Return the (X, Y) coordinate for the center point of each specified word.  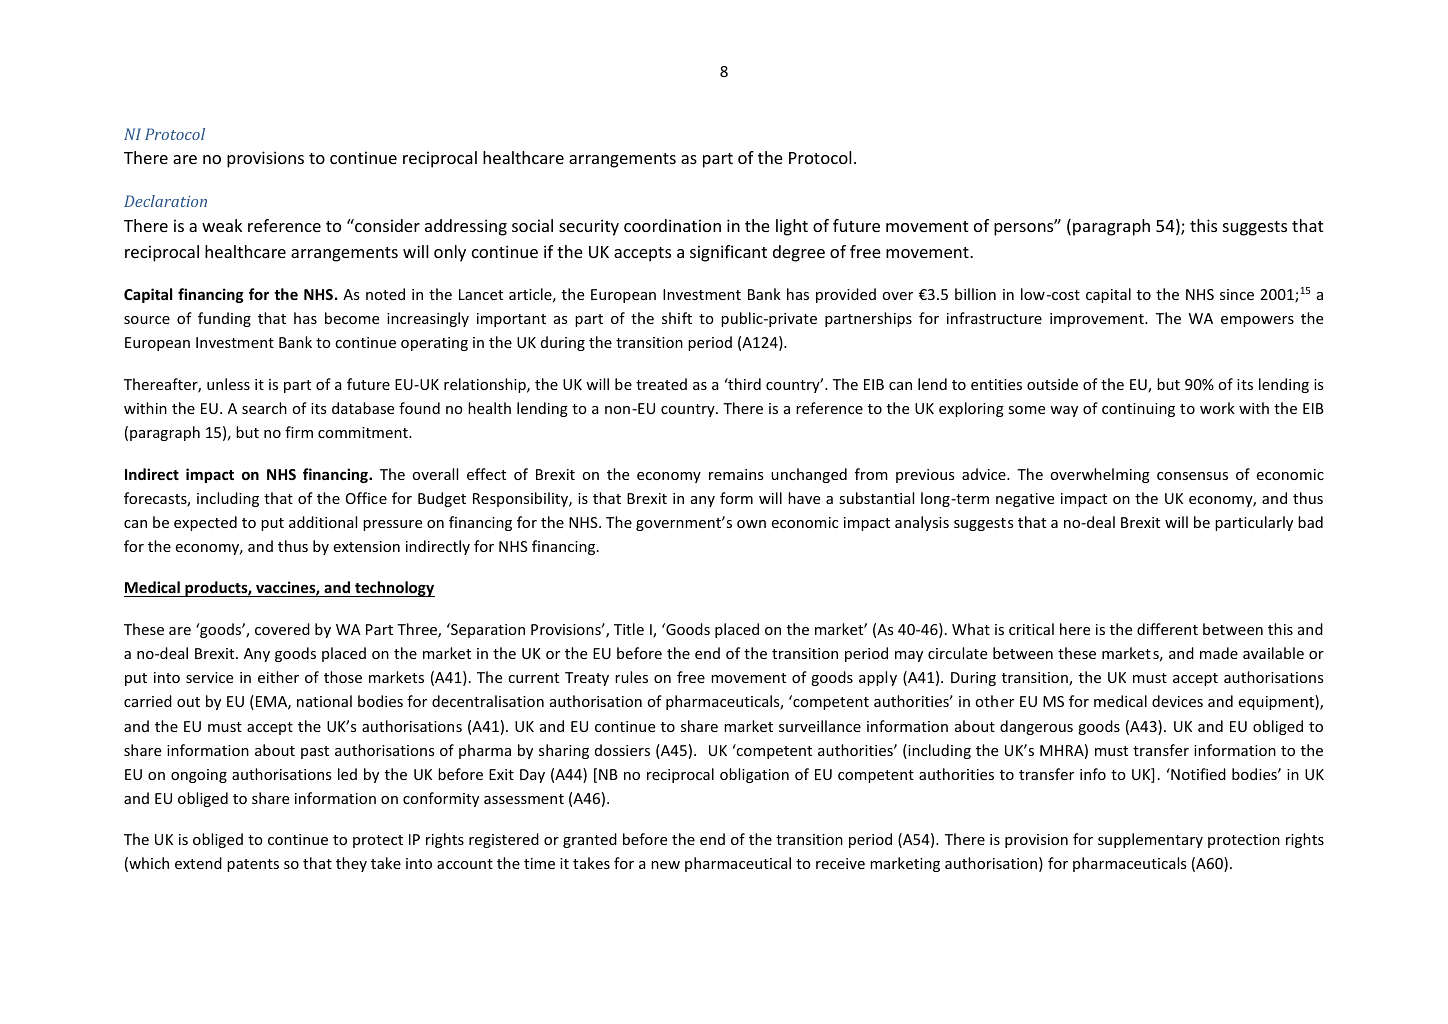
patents (253, 865)
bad (1310, 522)
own (751, 524)
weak (222, 225)
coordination (672, 225)
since (1237, 294)
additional (323, 522)
